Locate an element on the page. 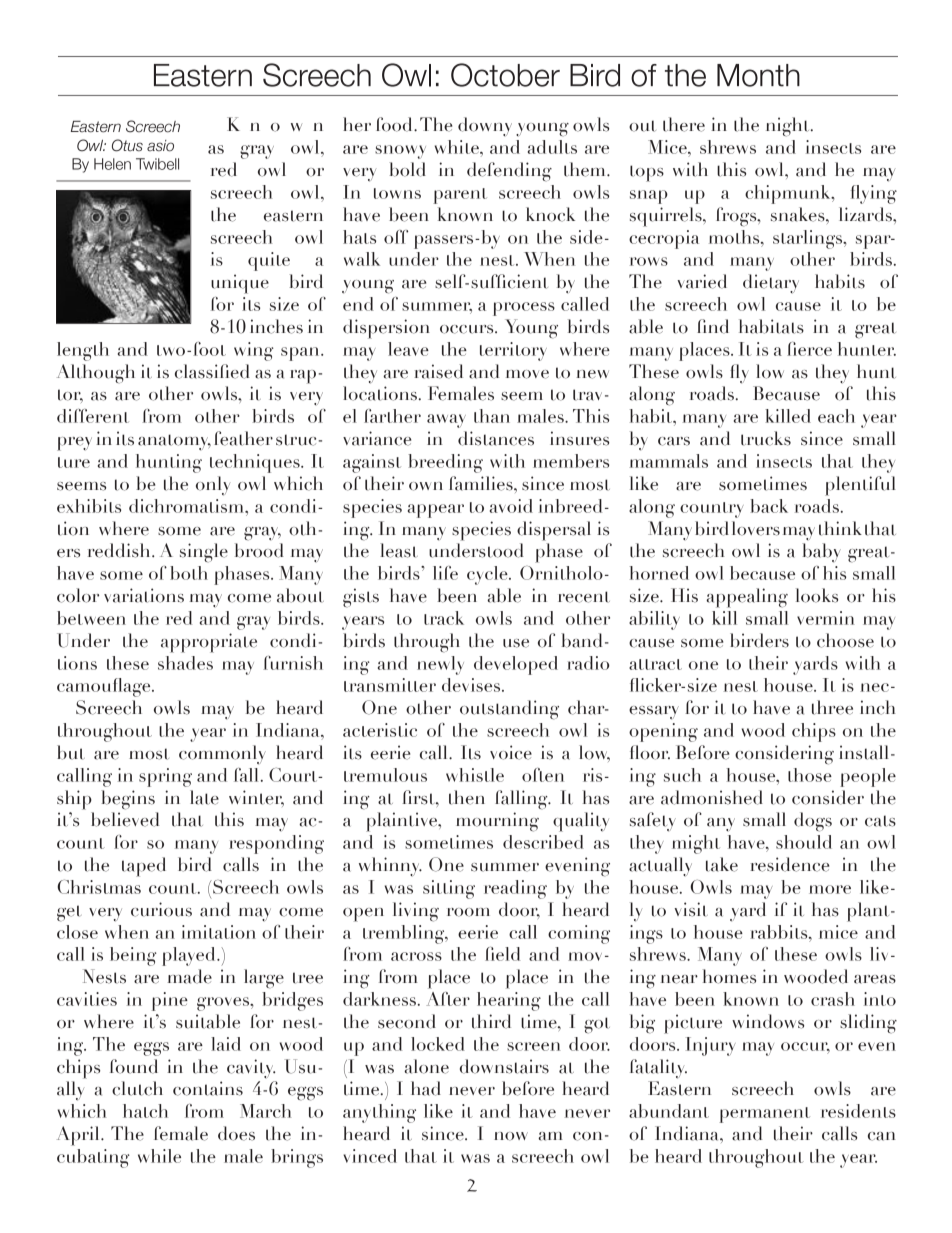 Image resolution: width=952 pixels, height=1233 pixels. hatch is located at coordinates (145, 1111).
